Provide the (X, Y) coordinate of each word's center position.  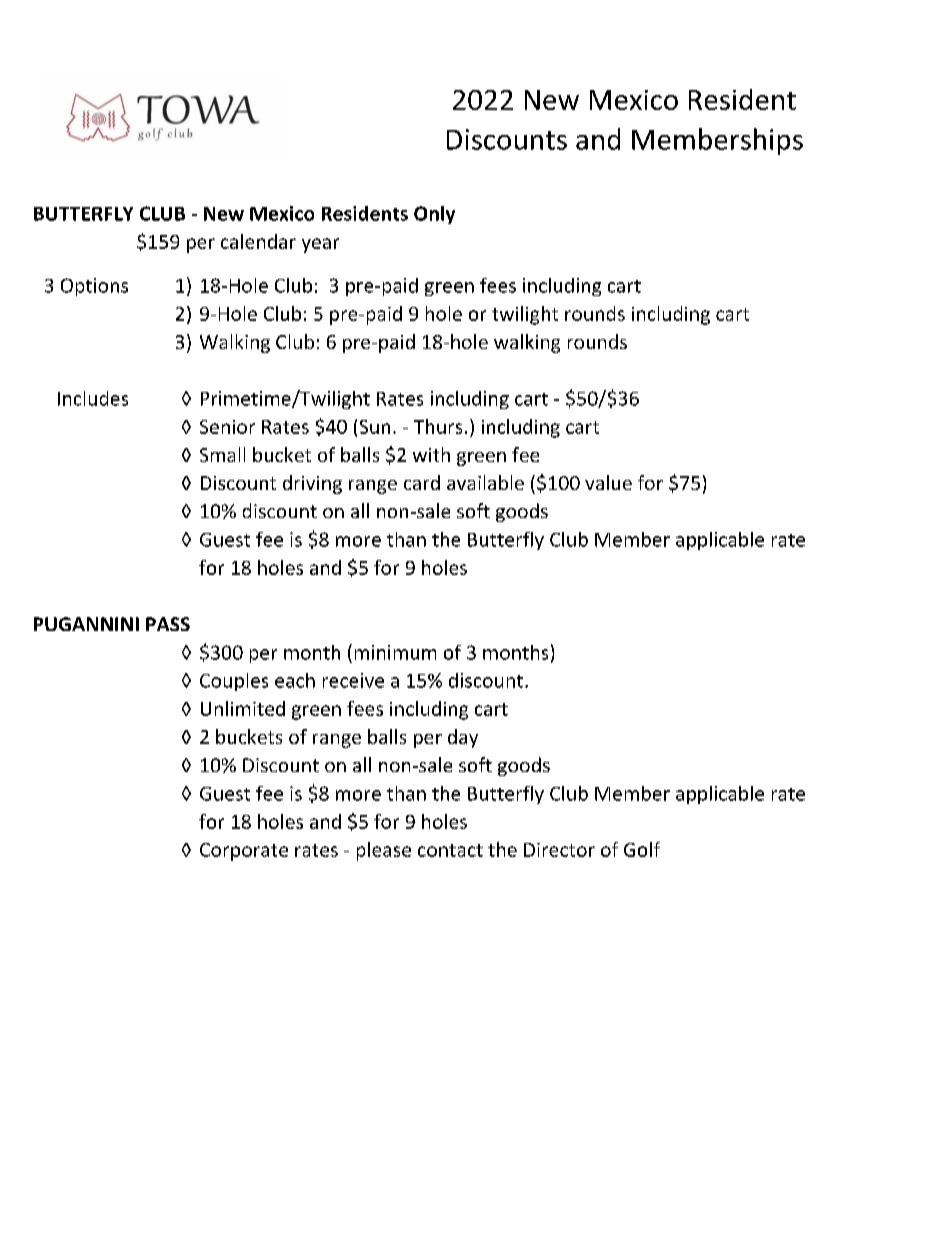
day (463, 738)
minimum (395, 652)
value (608, 482)
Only (434, 215)
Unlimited (243, 708)
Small (222, 454)
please (384, 851)
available (485, 482)
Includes (93, 398)
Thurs (438, 426)
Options (94, 287)
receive (353, 680)
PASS (168, 624)
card (422, 482)
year (320, 245)
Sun (375, 427)
